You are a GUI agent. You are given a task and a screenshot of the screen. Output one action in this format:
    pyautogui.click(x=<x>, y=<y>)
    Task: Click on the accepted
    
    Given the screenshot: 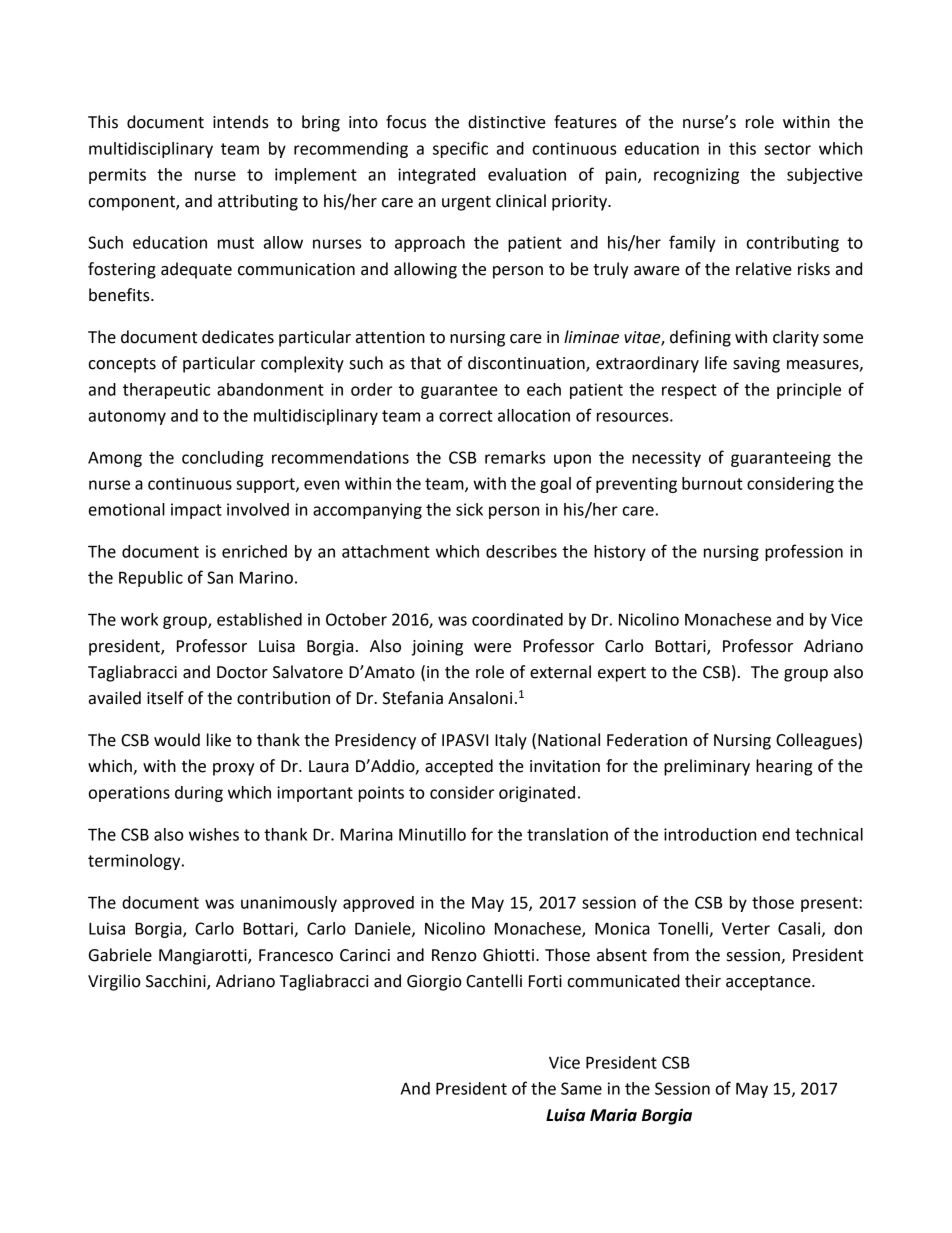 What is the action you would take?
    pyautogui.click(x=459, y=767)
